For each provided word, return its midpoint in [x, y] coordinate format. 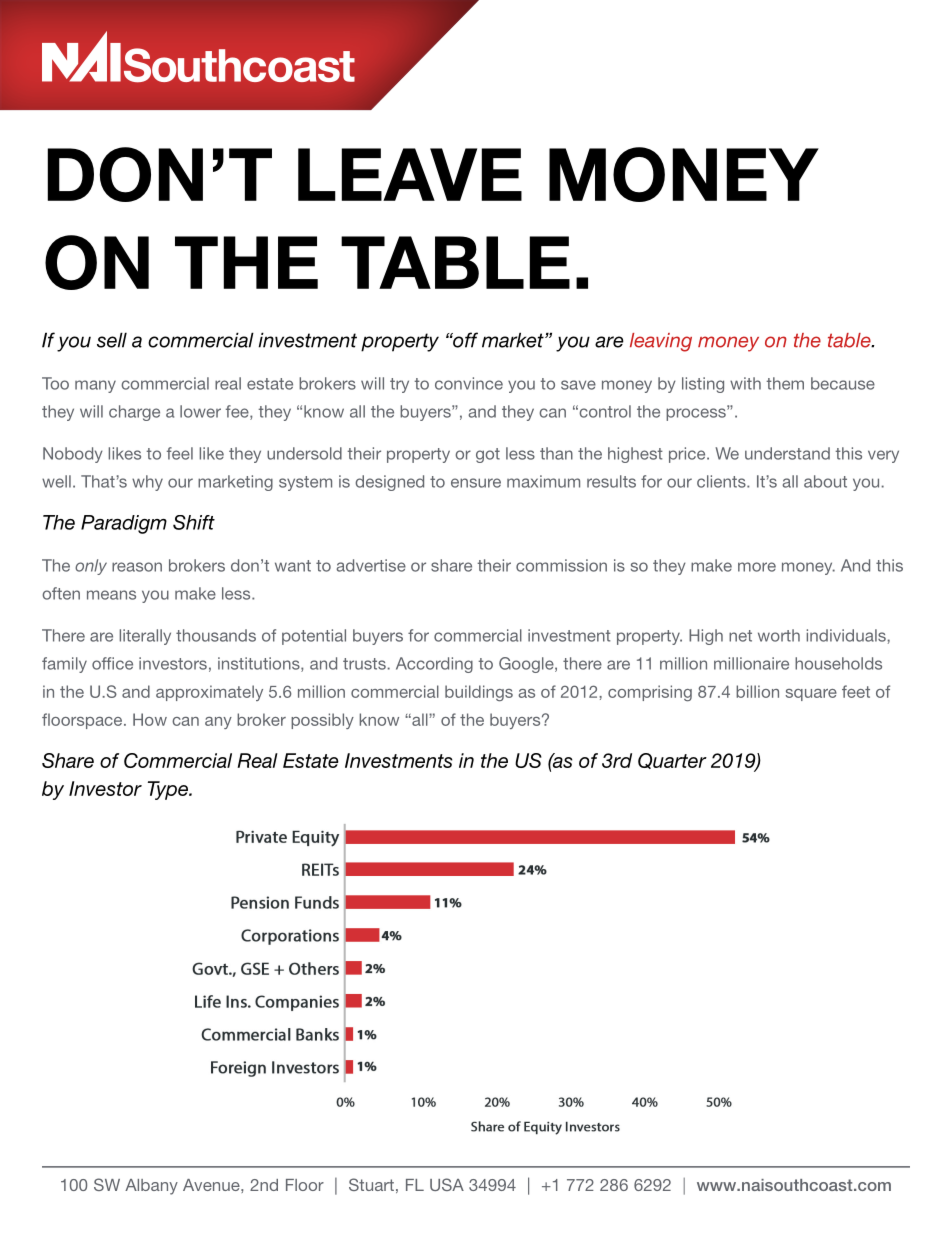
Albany [151, 1187]
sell [112, 340]
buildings [479, 693]
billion [757, 691]
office [112, 663]
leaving [661, 342]
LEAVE [410, 174]
